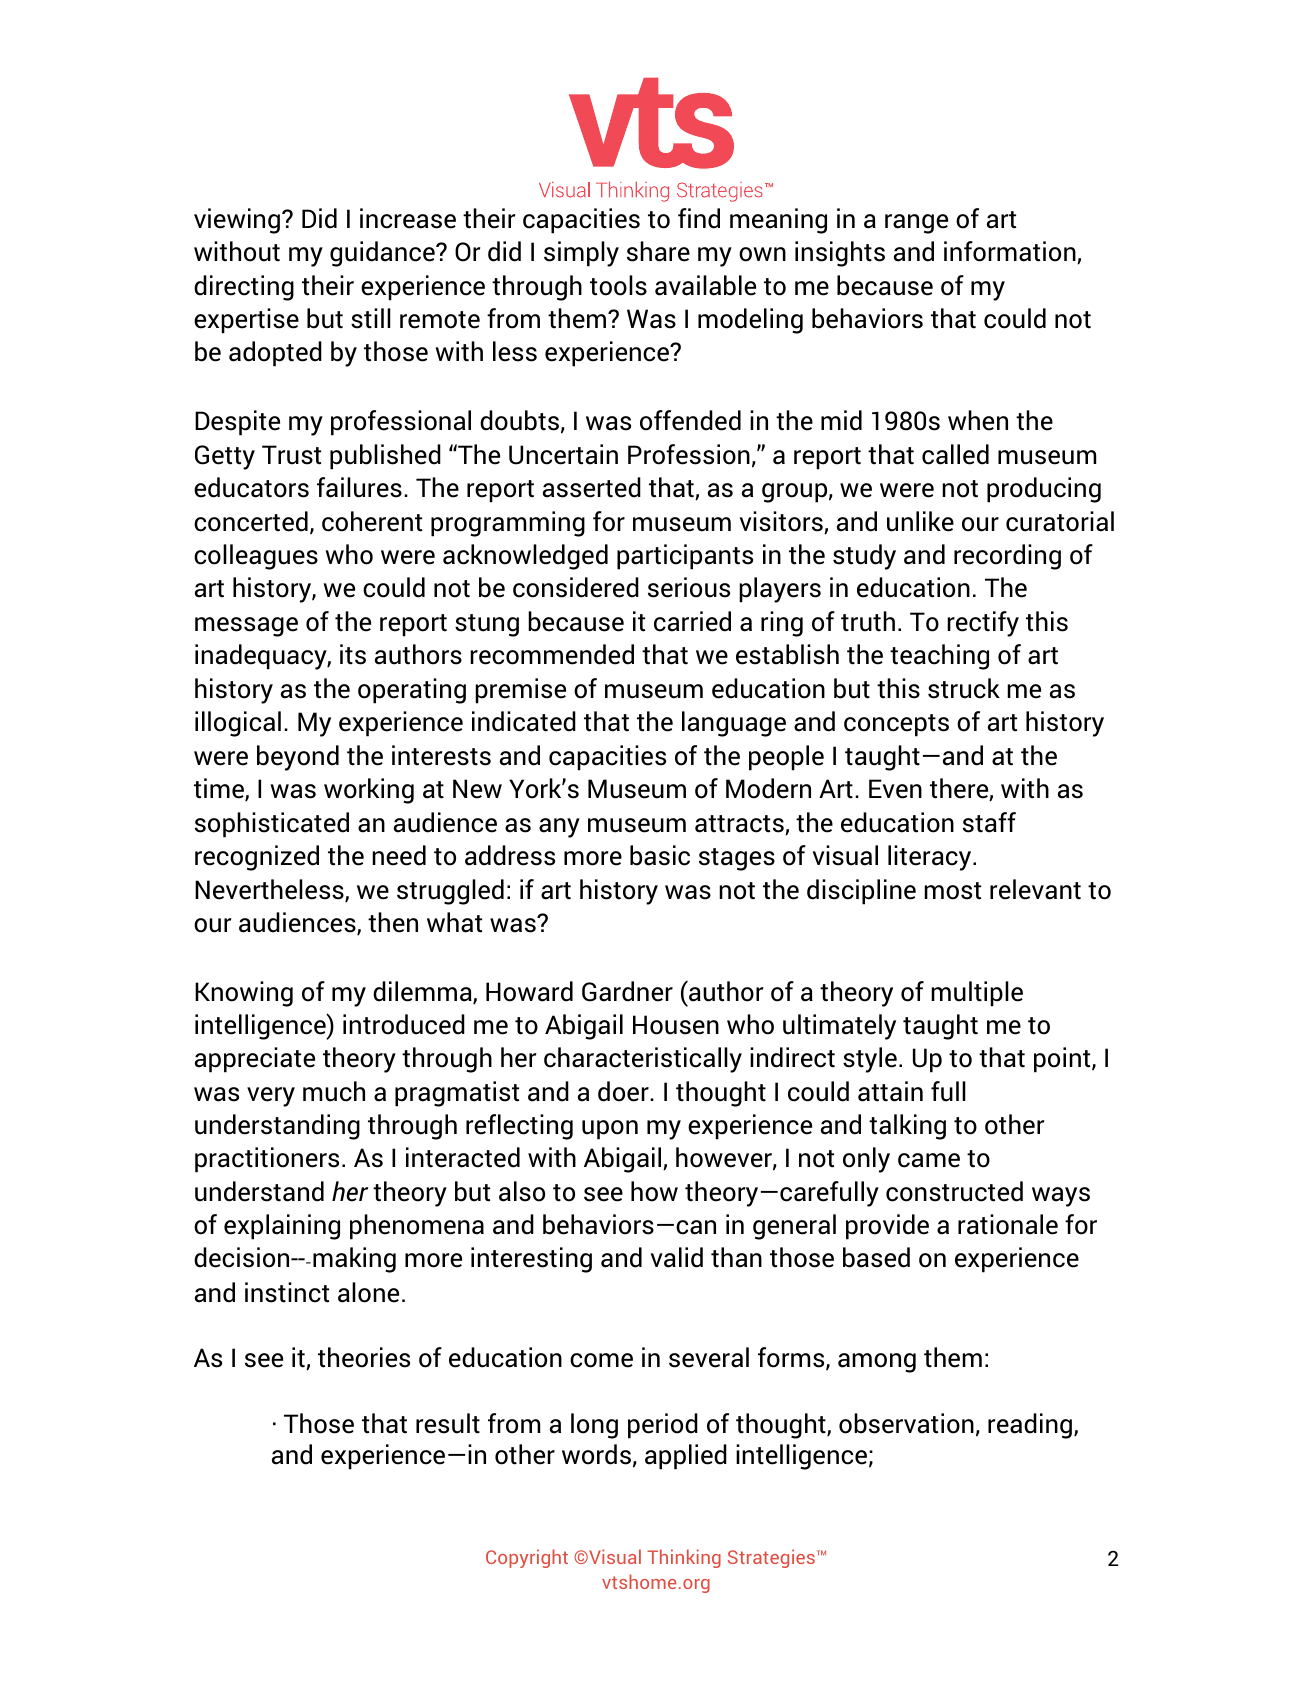 Image resolution: width=1312 pixels, height=1697 pixels. I want to click on result, so click(448, 1423).
